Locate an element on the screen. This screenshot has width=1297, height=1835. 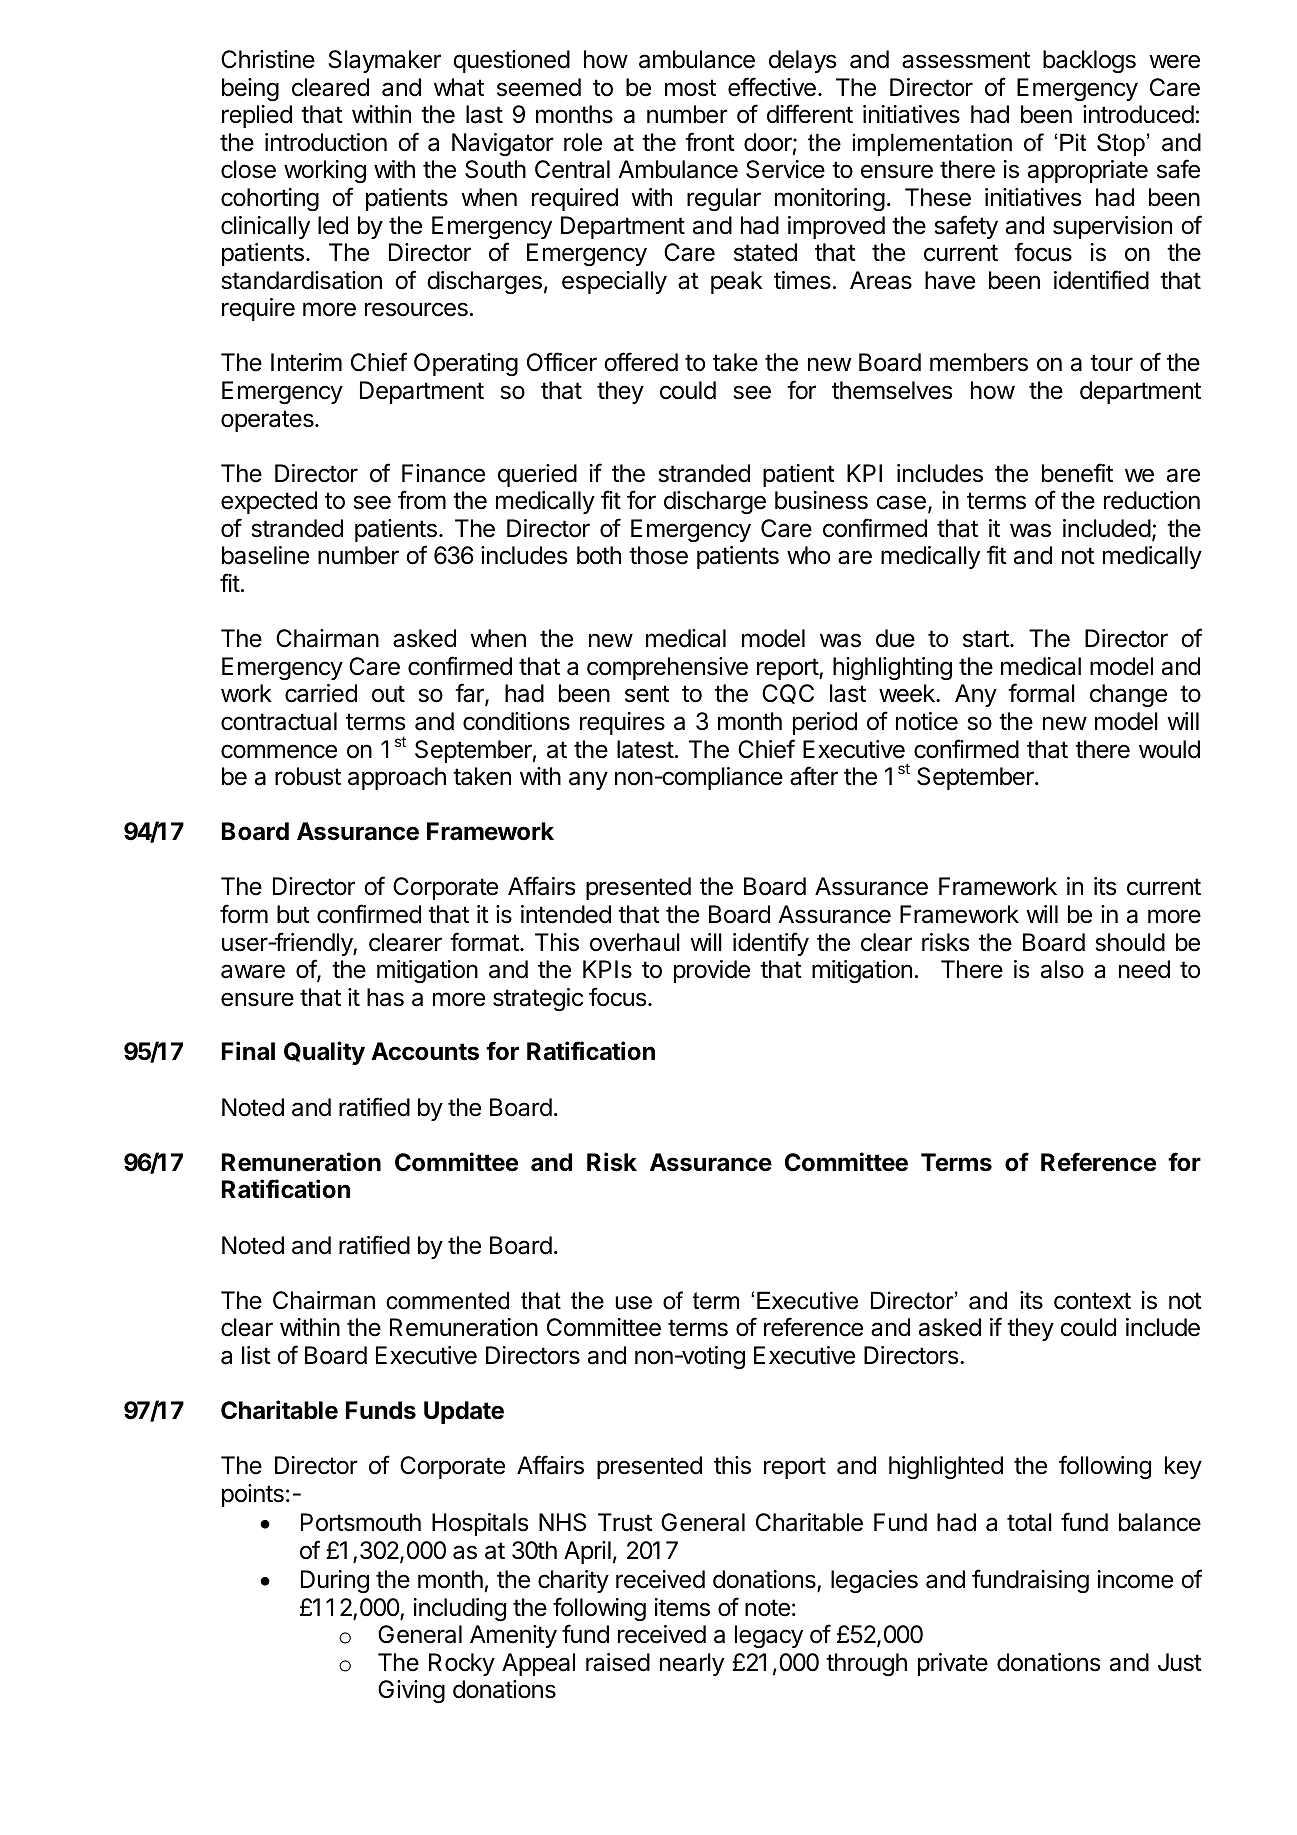
nearly is located at coordinates (692, 1664).
